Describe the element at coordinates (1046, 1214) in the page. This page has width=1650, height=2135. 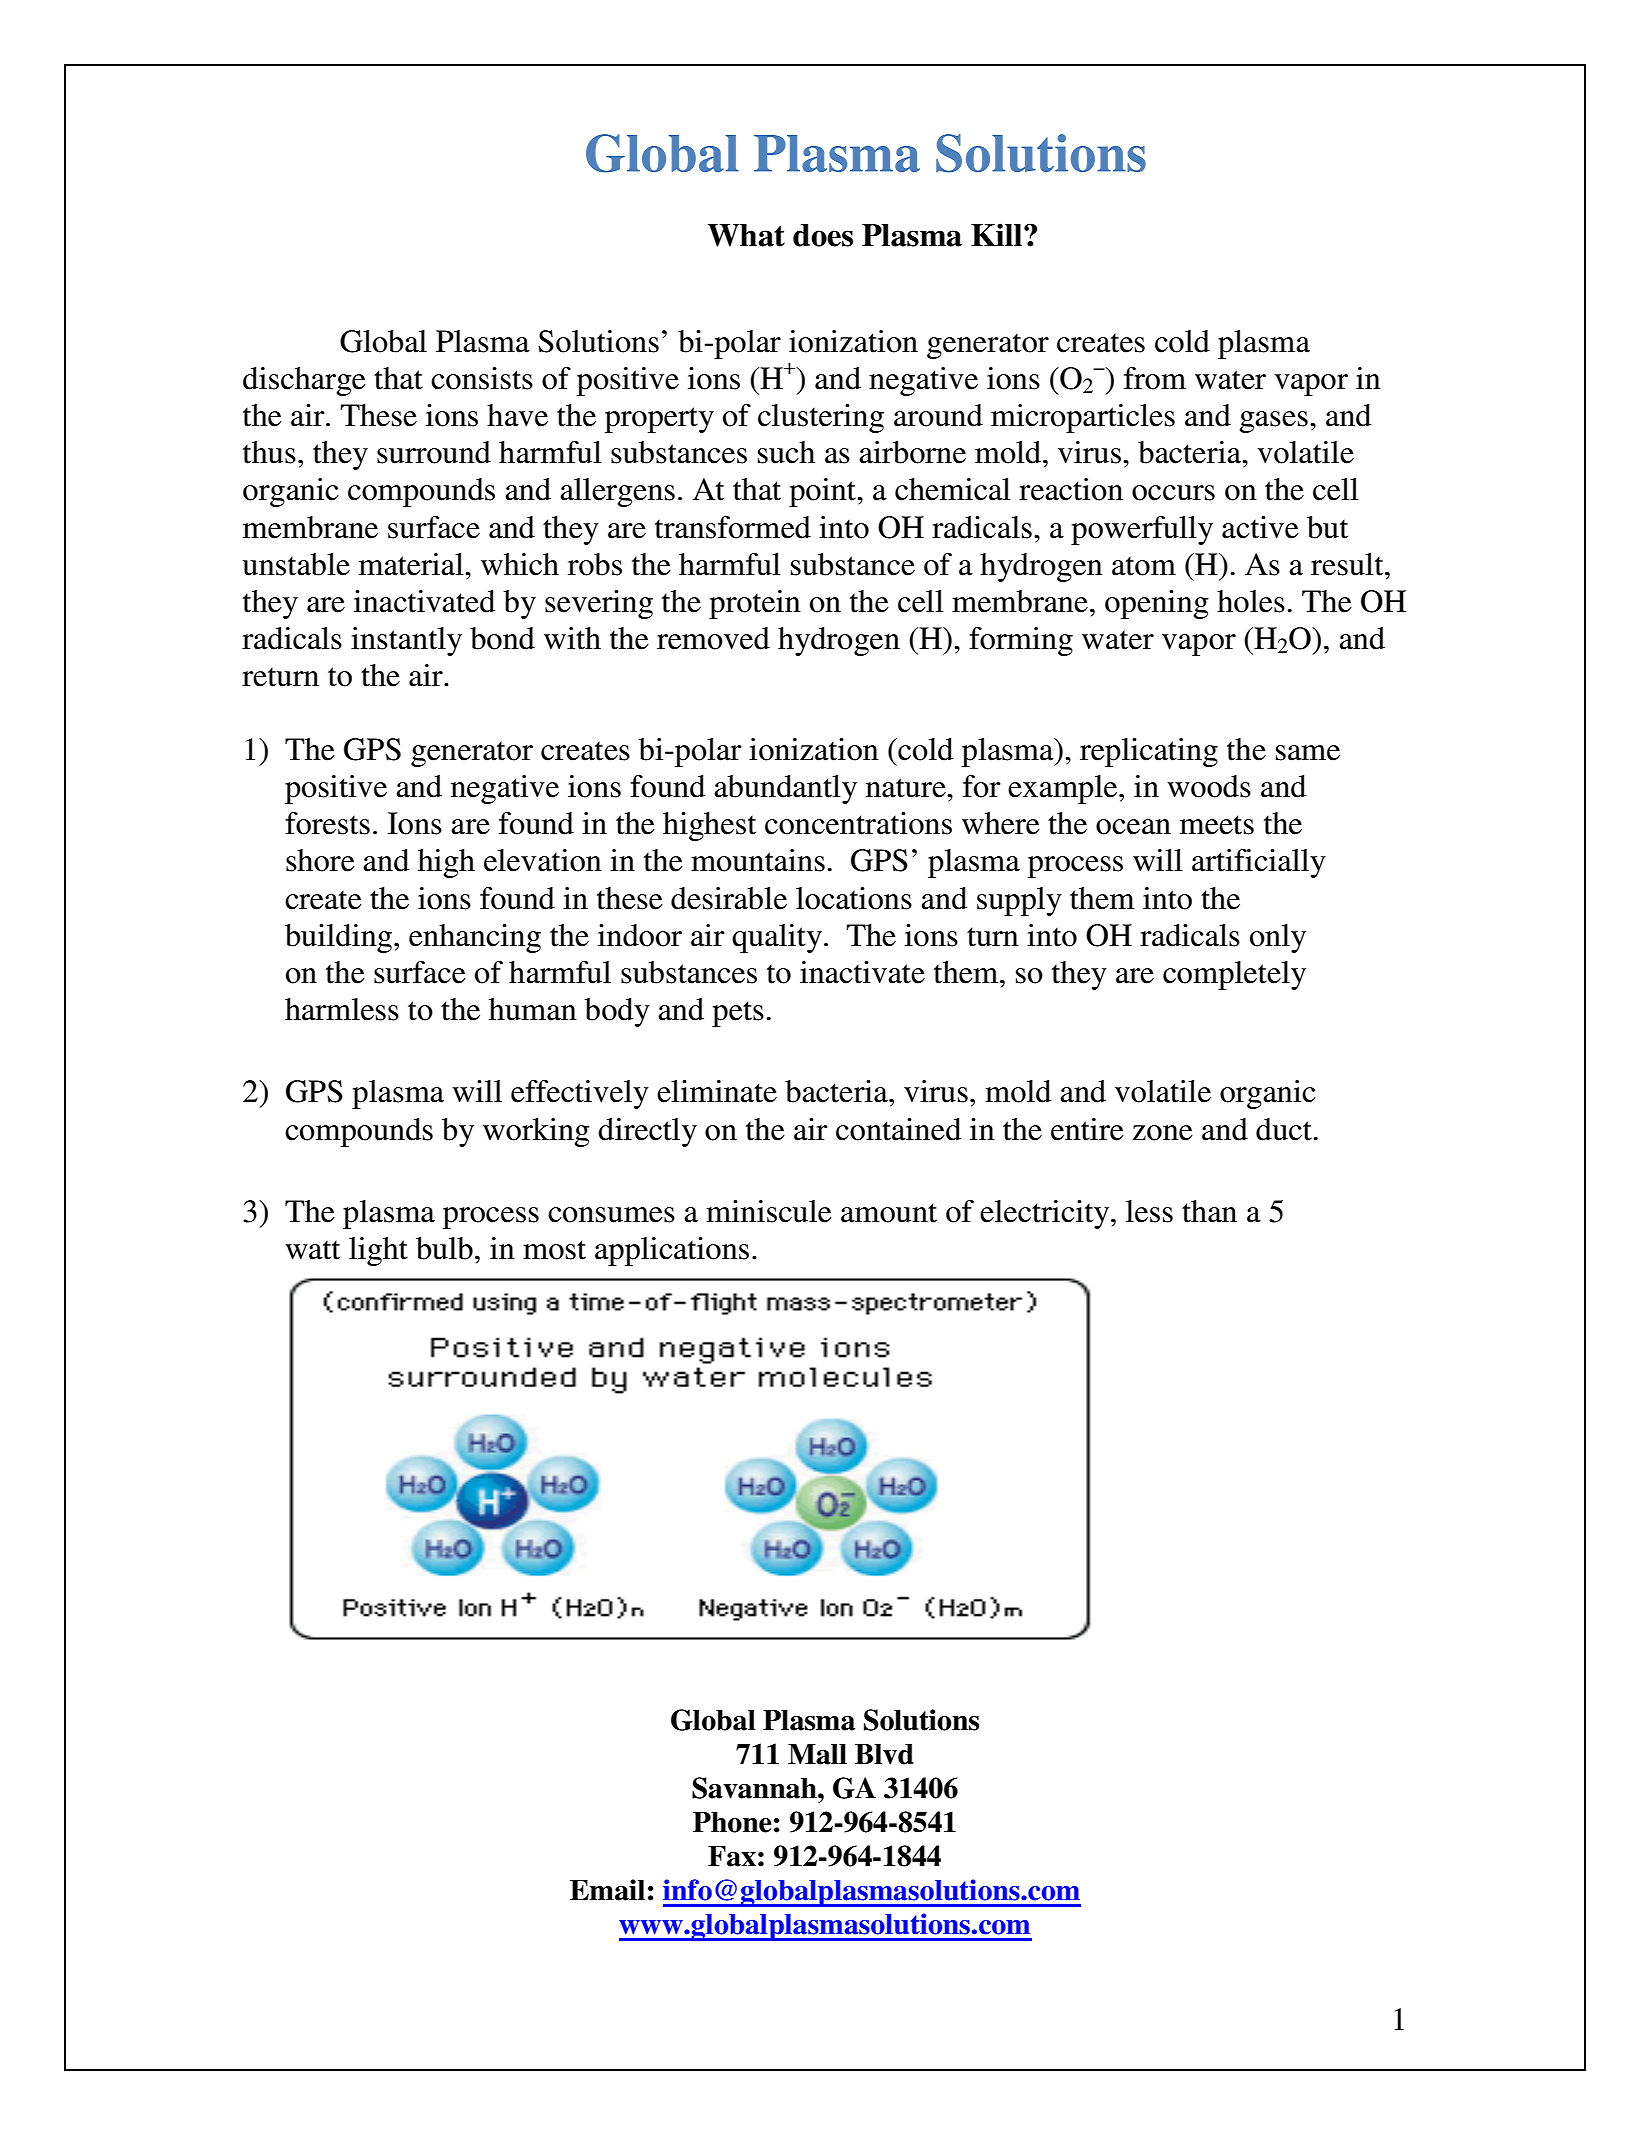
I see `electricity` at that location.
